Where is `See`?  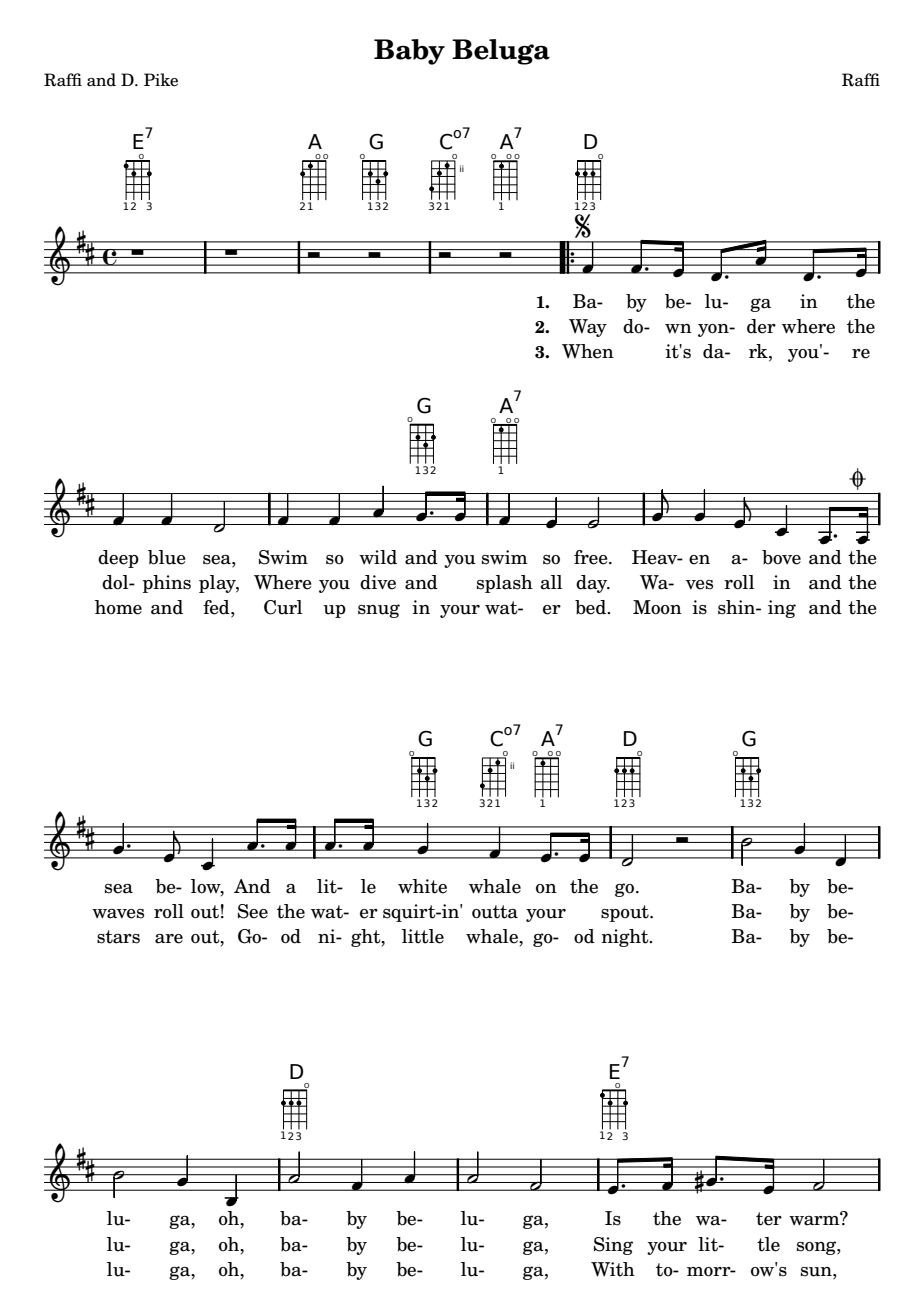
See is located at coordinates (253, 911).
